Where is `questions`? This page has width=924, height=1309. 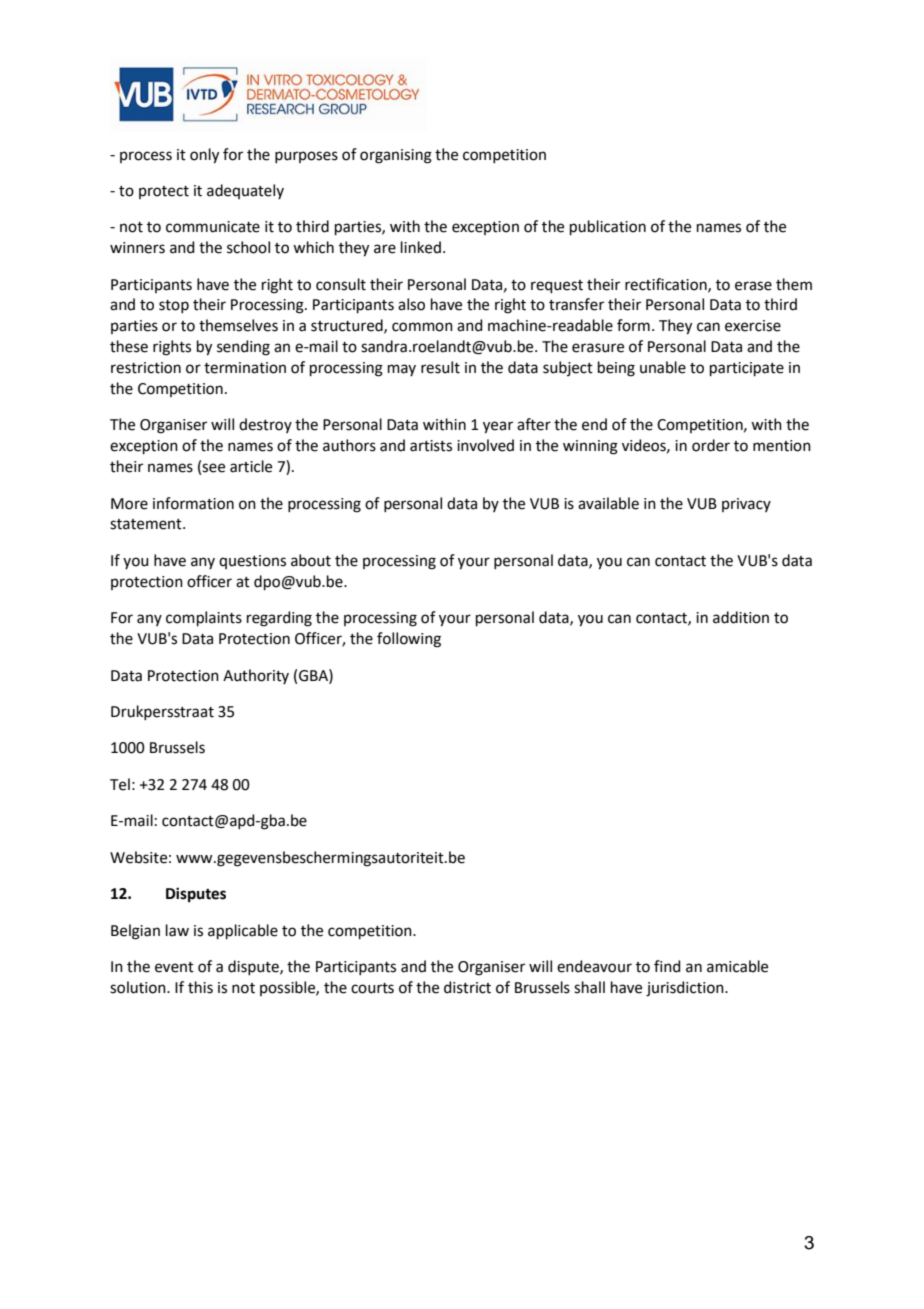
questions is located at coordinates (252, 562).
